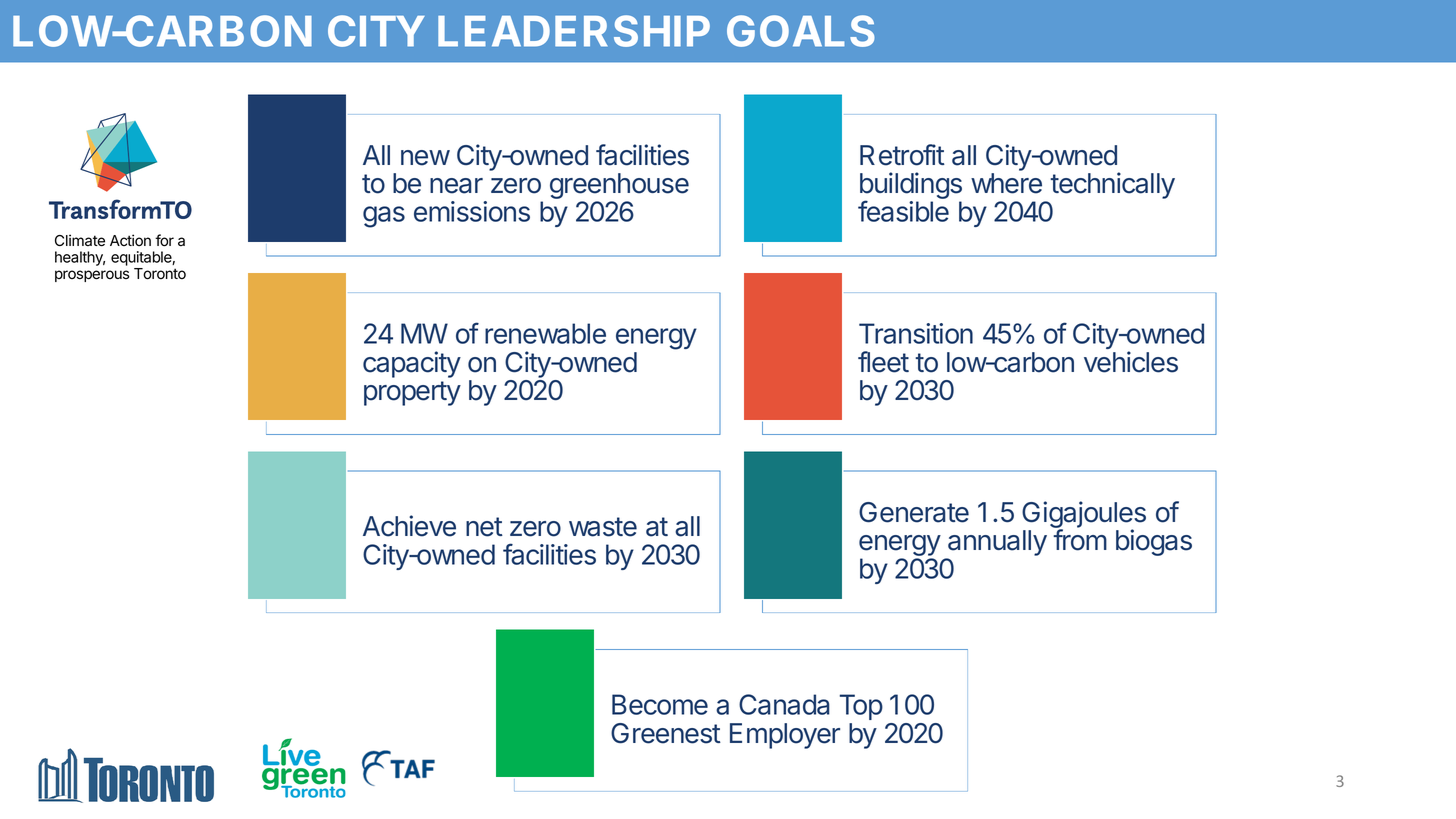 This screenshot has height=819, width=1456. What do you see at coordinates (160, 274) in the screenshot?
I see `Toronto` at bounding box center [160, 274].
